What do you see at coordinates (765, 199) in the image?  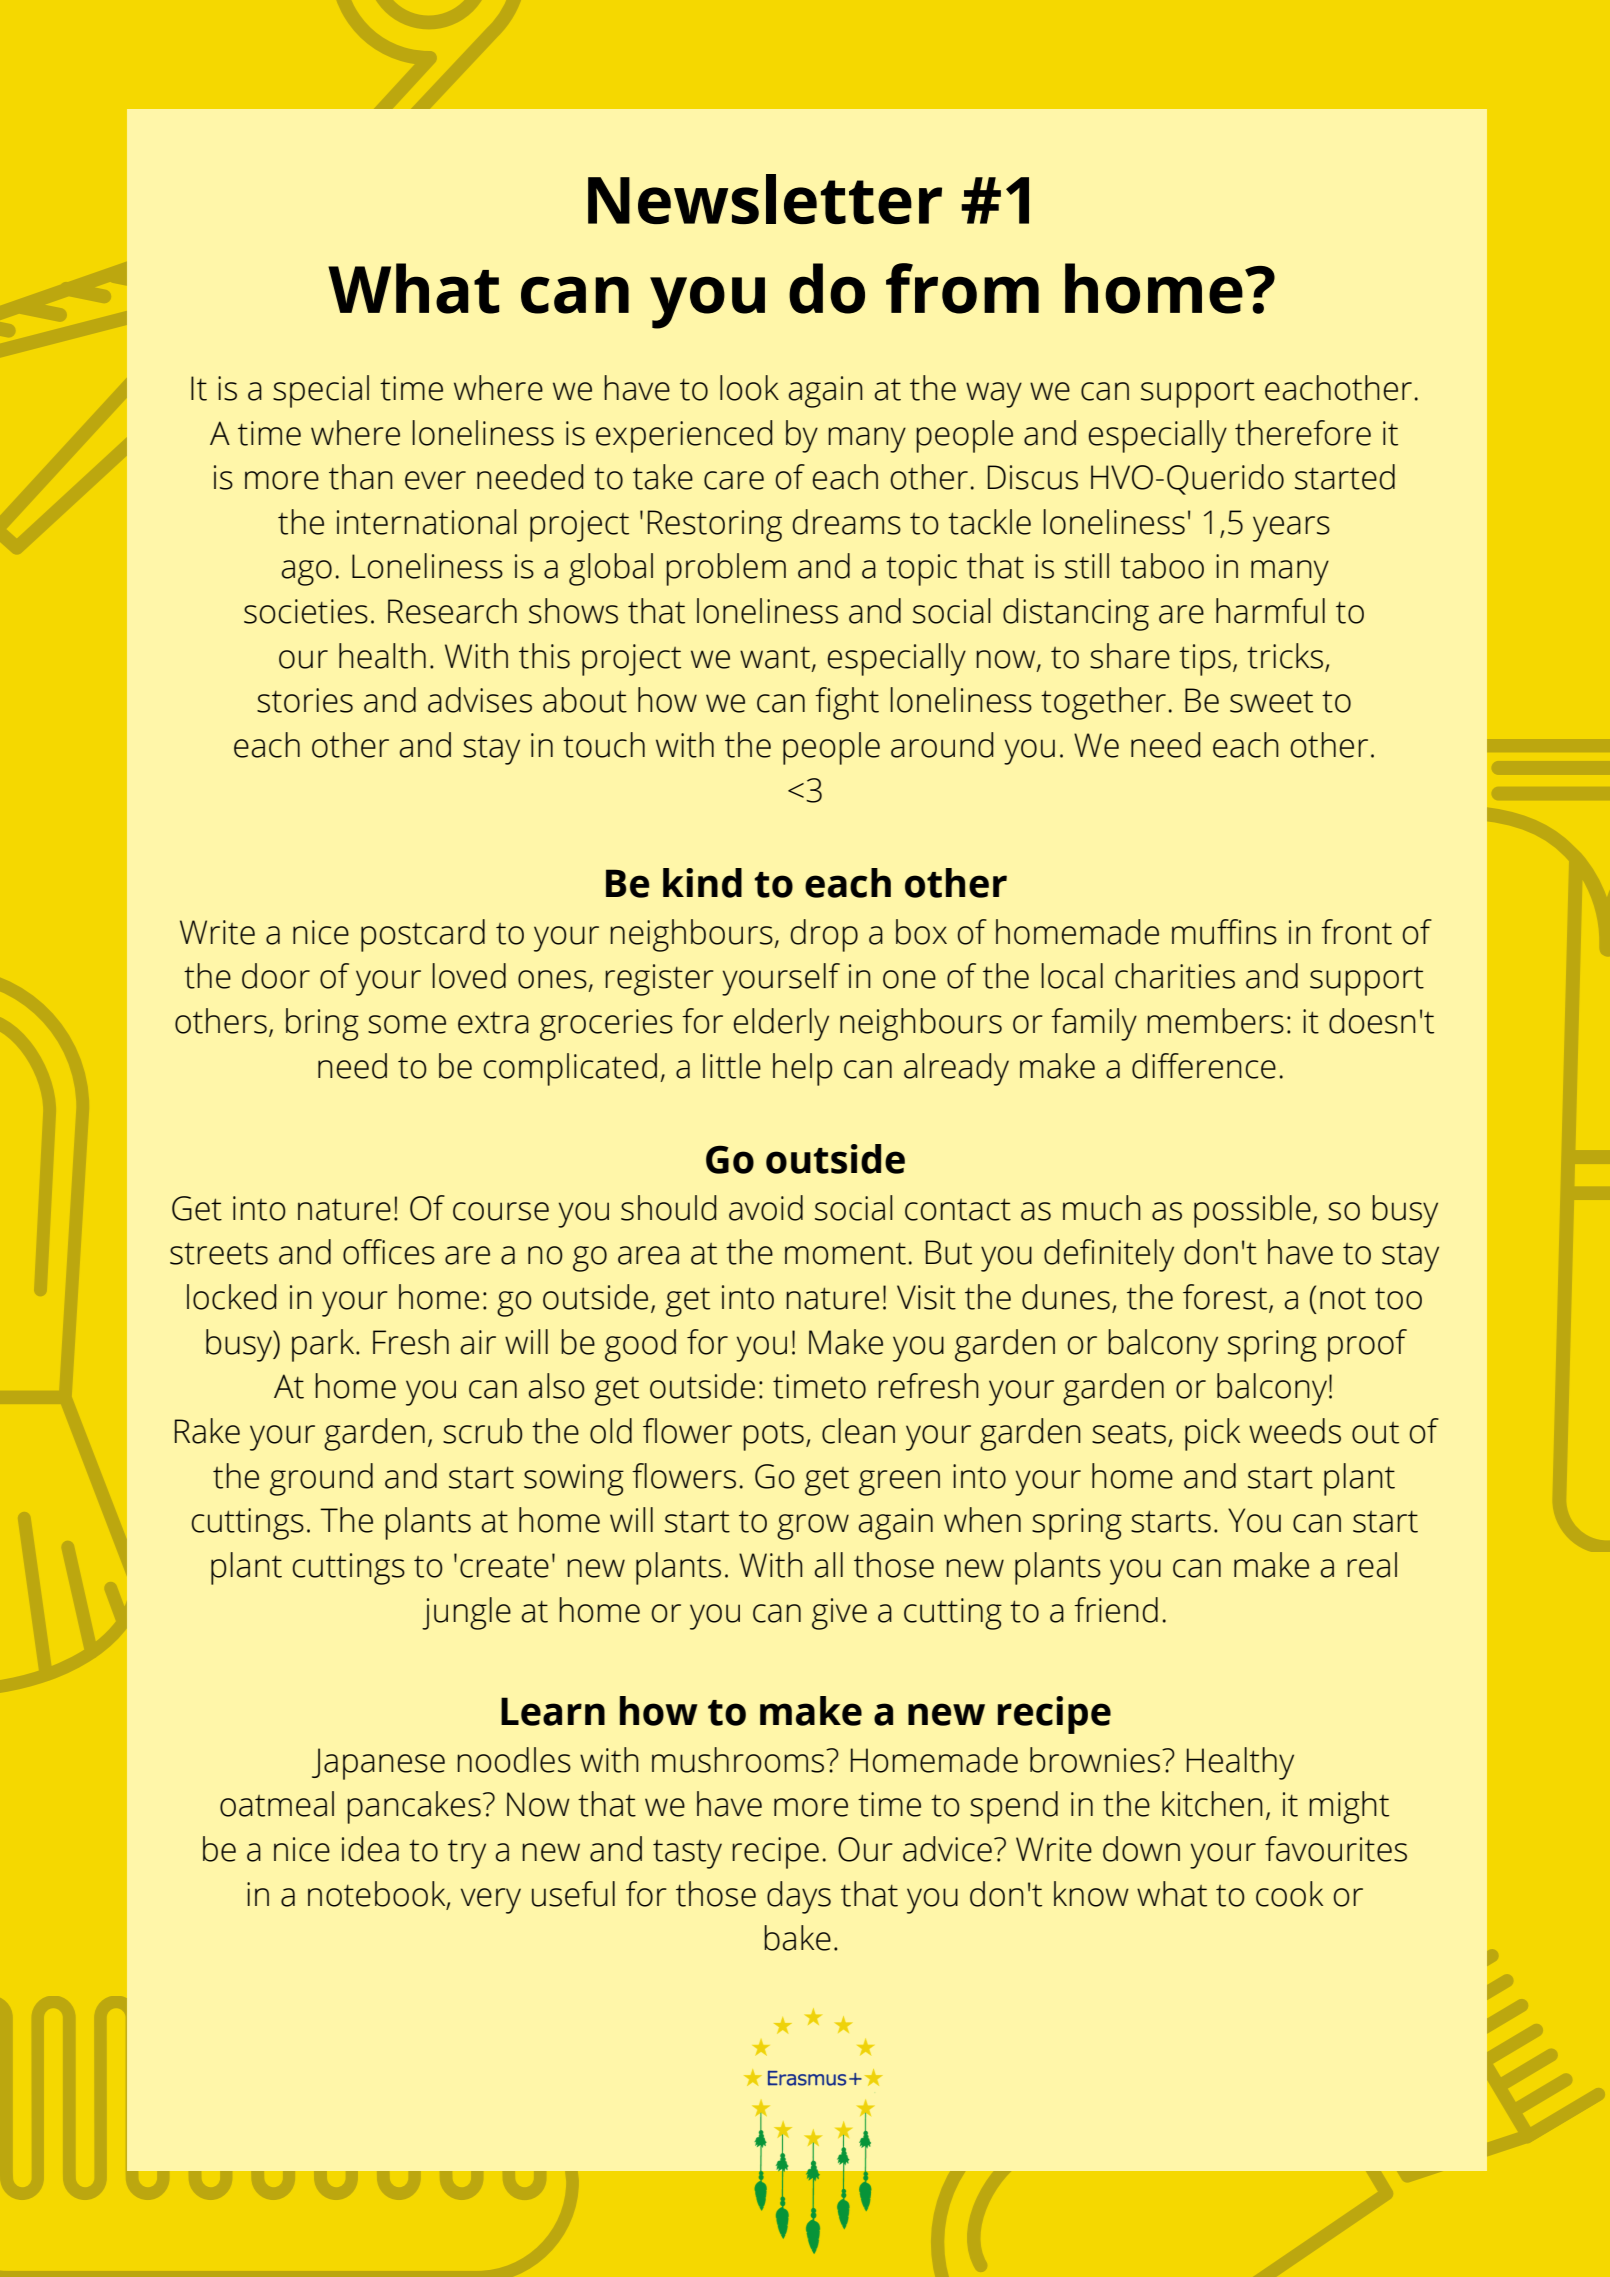 I see `Newsletter` at bounding box center [765, 199].
